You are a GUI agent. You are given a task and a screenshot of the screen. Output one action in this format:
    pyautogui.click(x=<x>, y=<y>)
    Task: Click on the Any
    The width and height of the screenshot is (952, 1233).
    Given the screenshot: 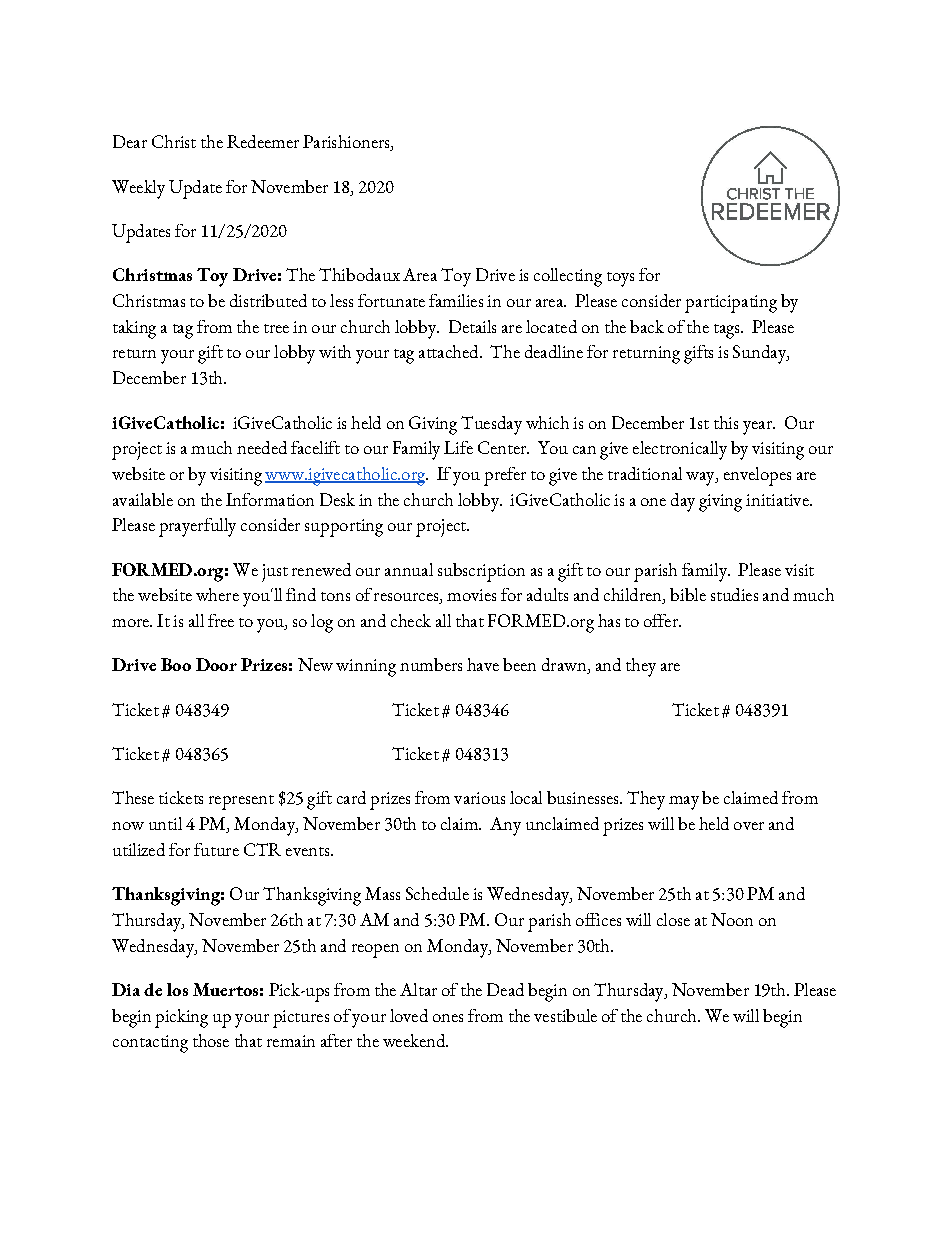 What is the action you would take?
    pyautogui.click(x=505, y=826)
